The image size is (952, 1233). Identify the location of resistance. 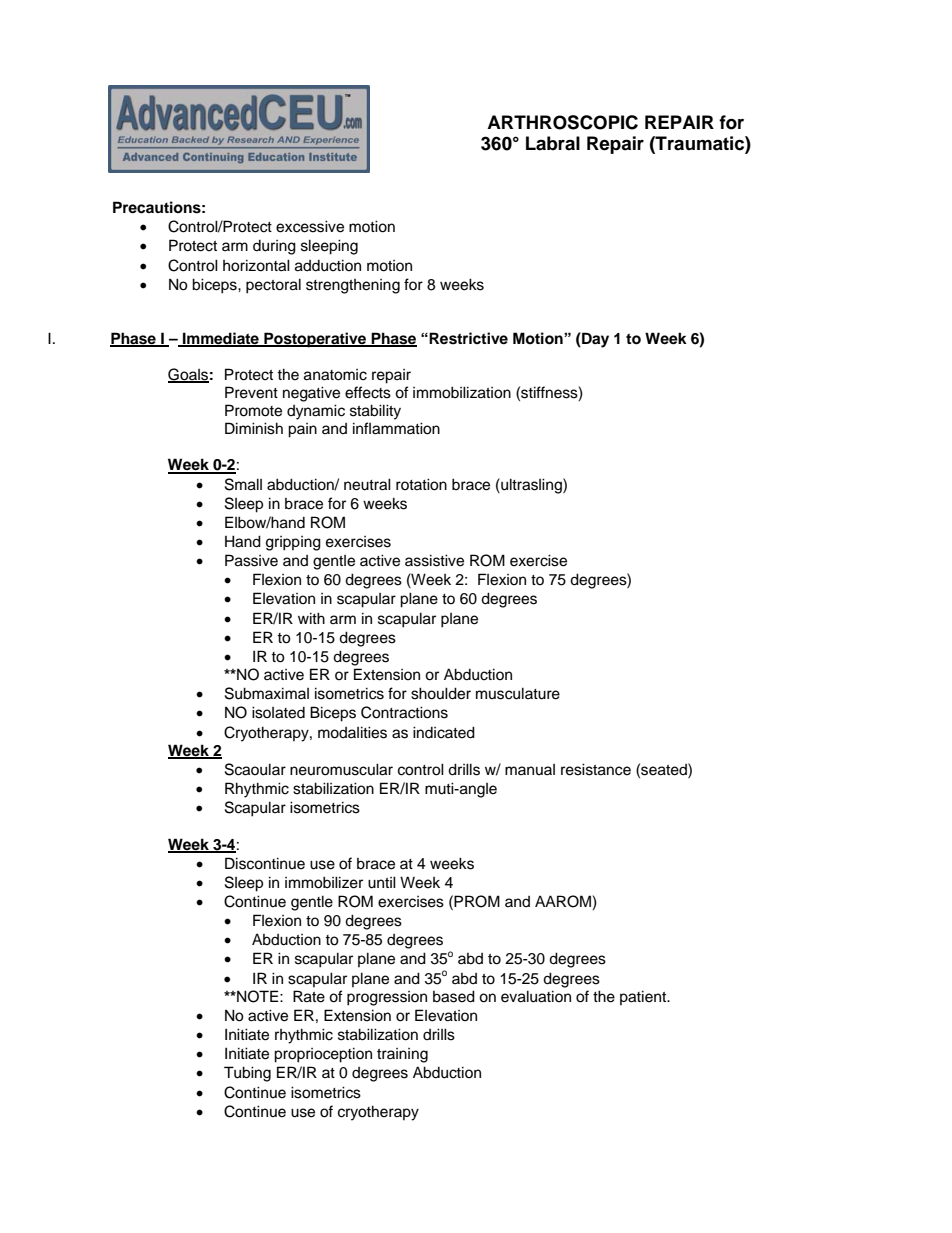
(596, 769).
